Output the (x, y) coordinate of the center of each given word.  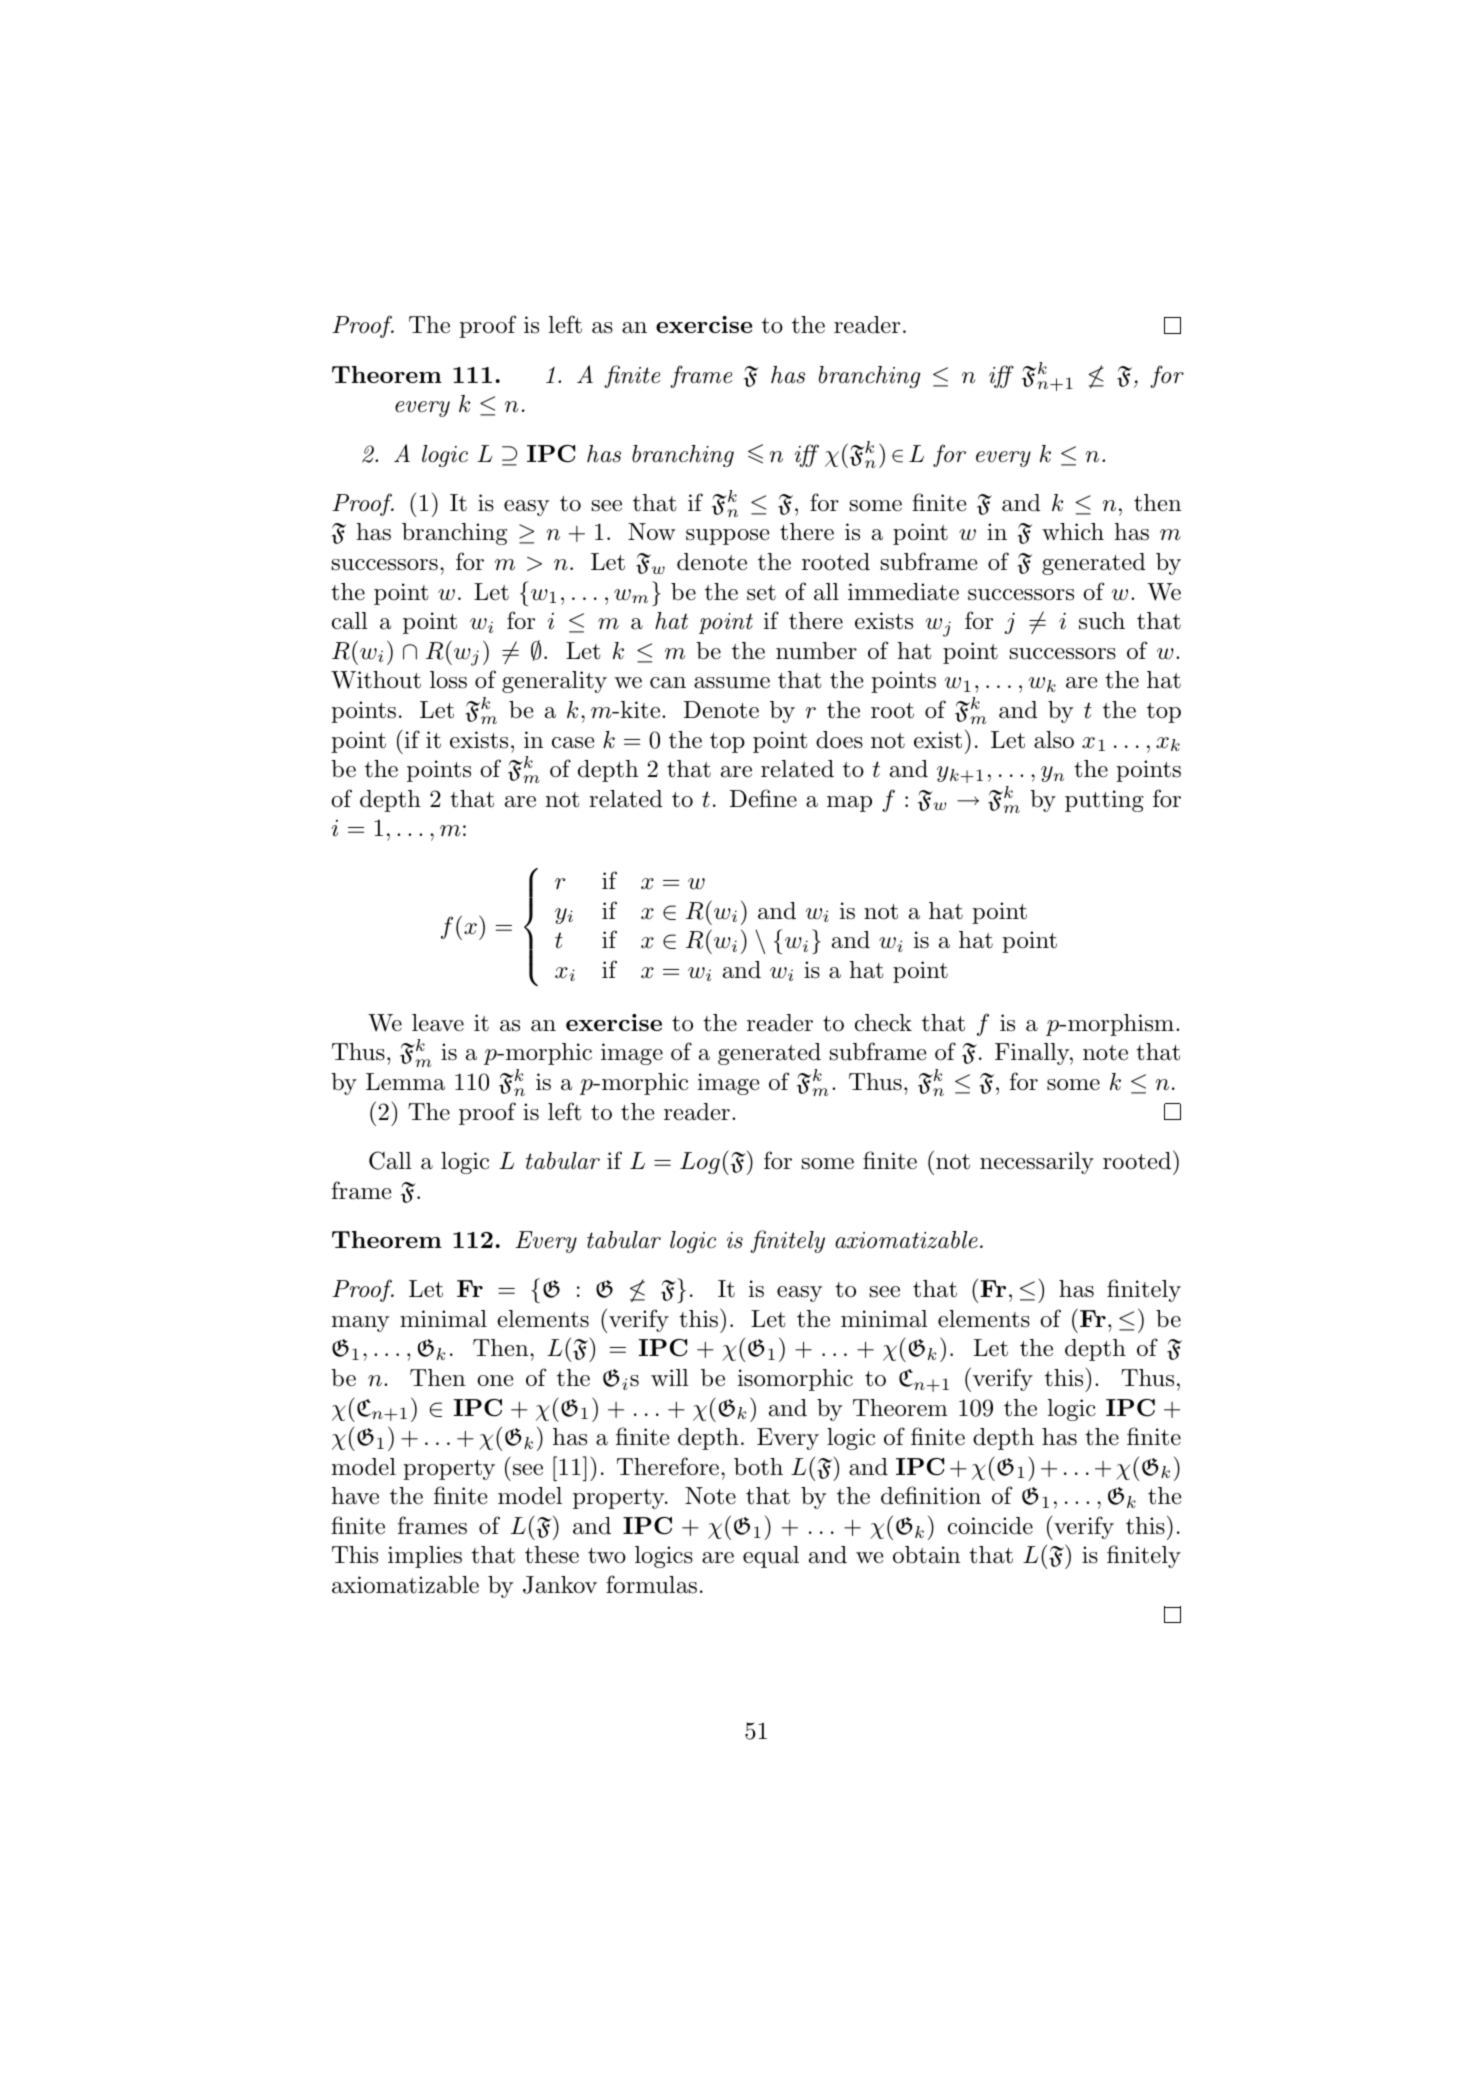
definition (931, 1495)
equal (771, 1557)
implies (425, 1557)
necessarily (1037, 1163)
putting (1104, 801)
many (360, 1324)
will (670, 1377)
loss (448, 680)
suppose (727, 537)
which (1073, 532)
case (573, 743)
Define (763, 798)
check (883, 1023)
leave (438, 1023)
